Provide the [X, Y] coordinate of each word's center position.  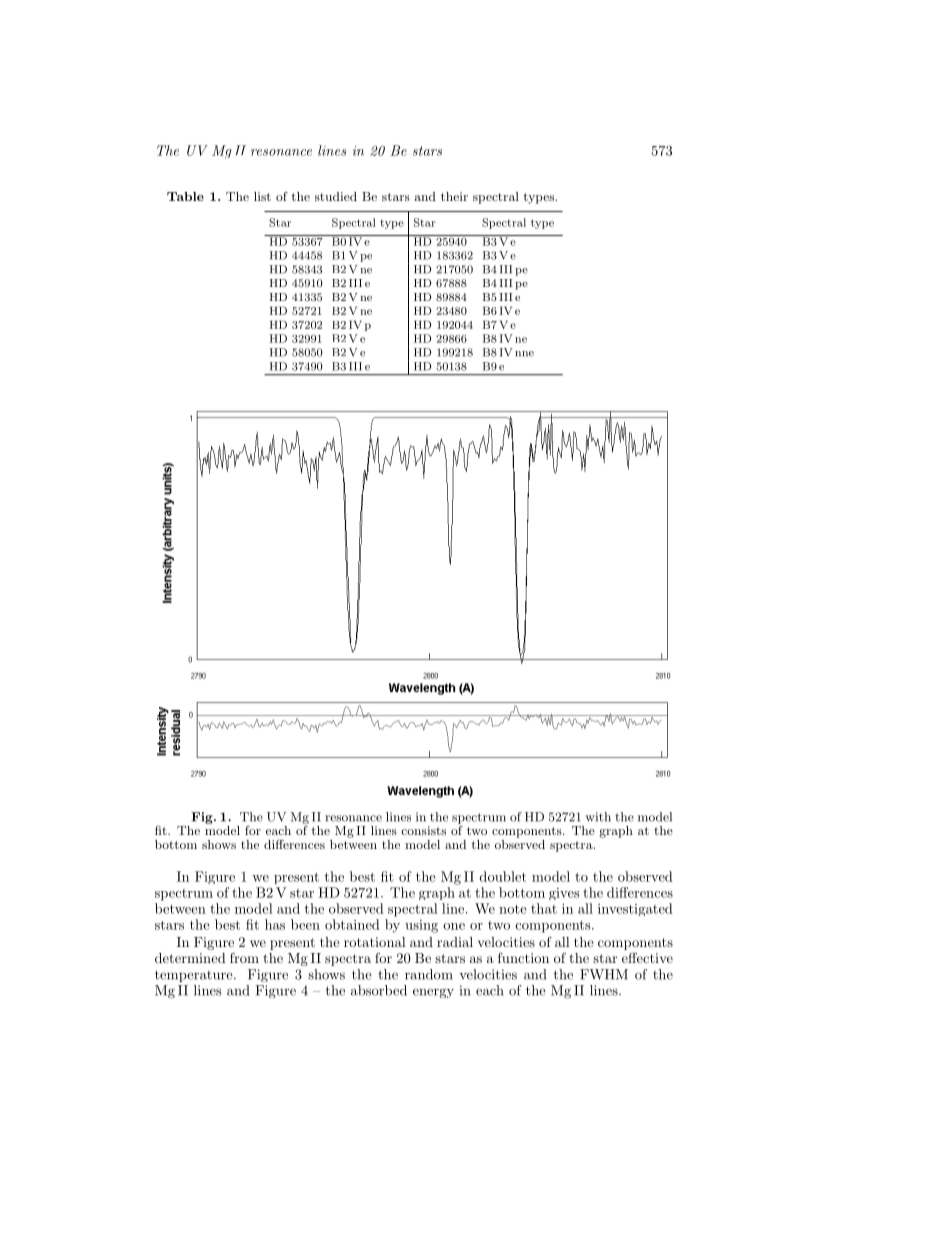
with [598, 817]
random [429, 974]
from [244, 957]
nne [524, 354]
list [262, 196]
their [454, 196]
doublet [502, 876]
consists [423, 830]
